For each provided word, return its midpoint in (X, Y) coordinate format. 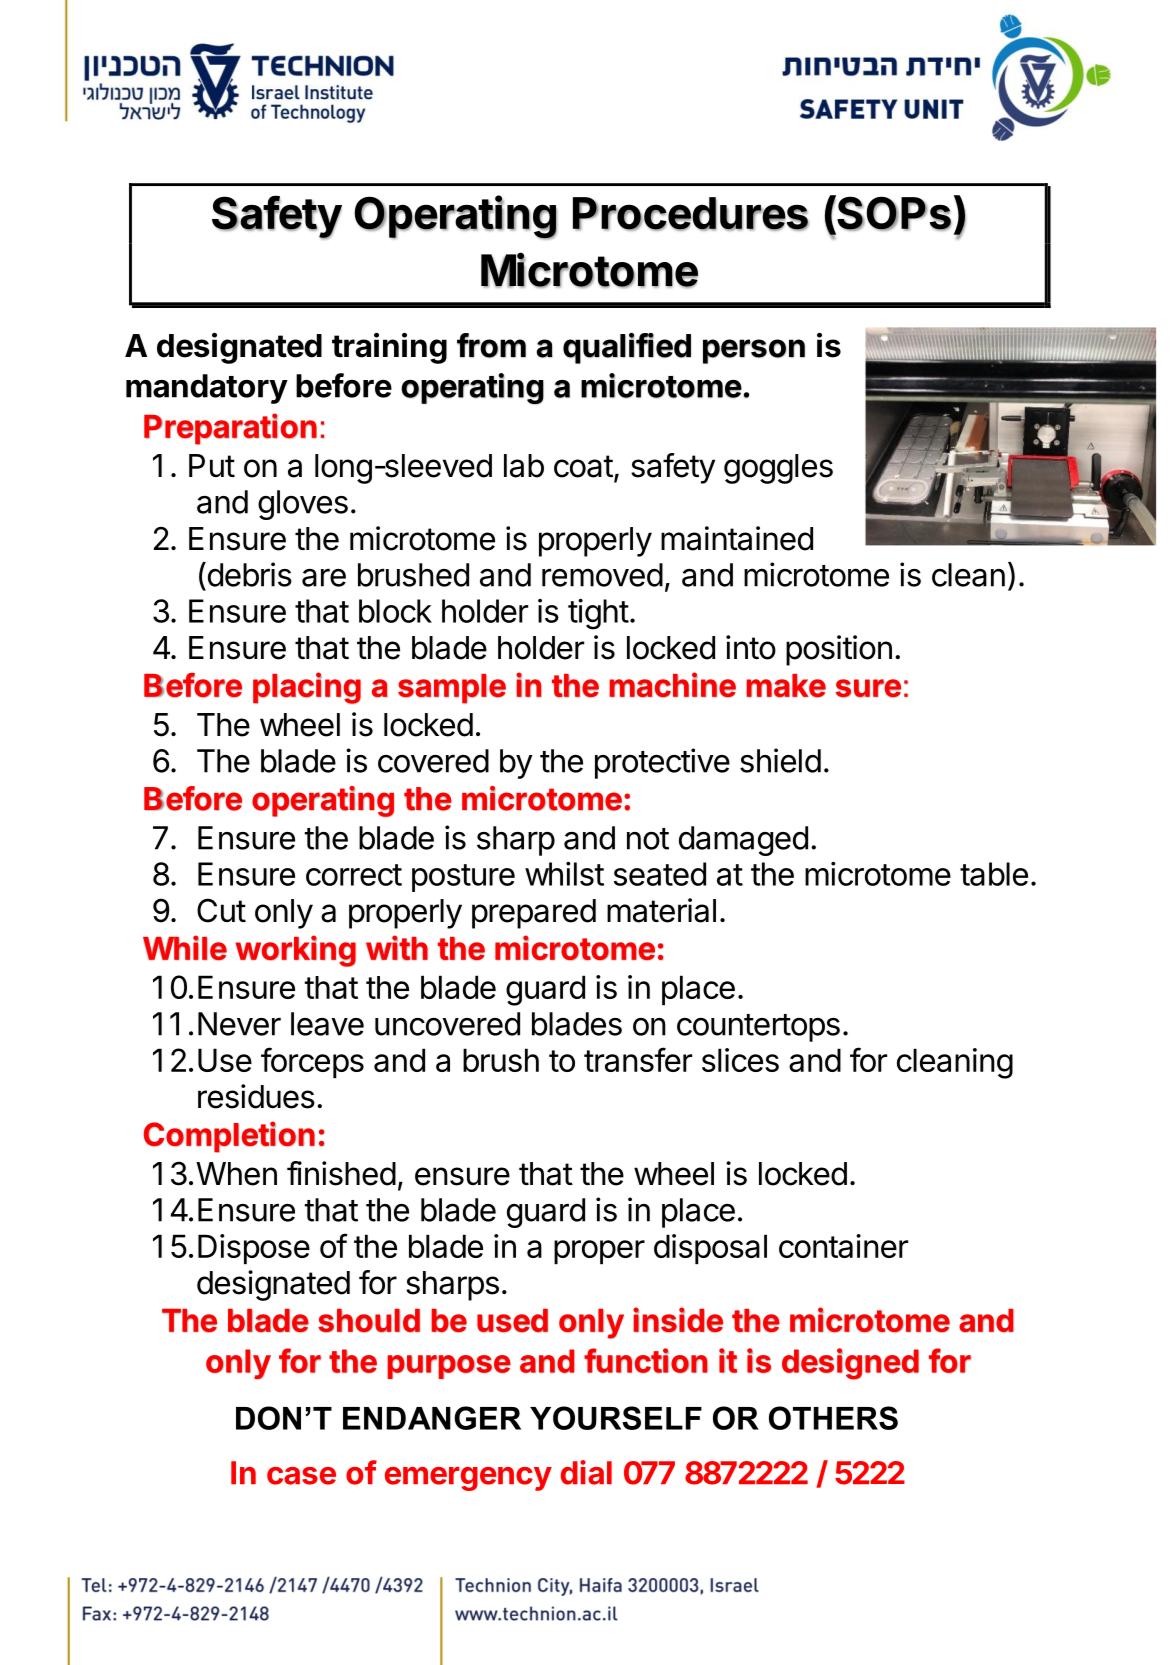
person (754, 351)
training (389, 348)
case (301, 1476)
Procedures (691, 214)
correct (354, 875)
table (994, 874)
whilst (564, 874)
